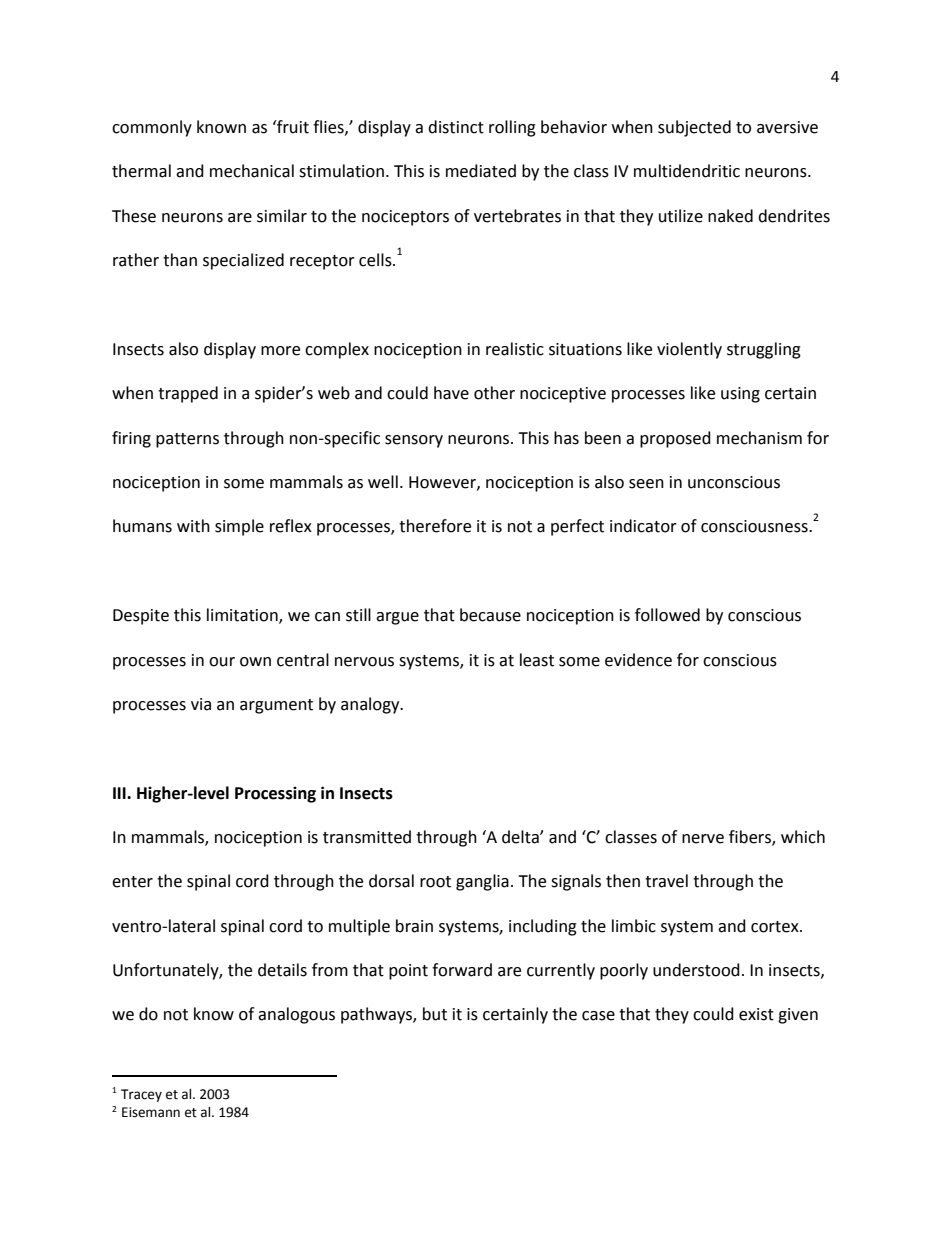 This screenshot has height=1233, width=952. I want to click on mediated, so click(481, 171).
